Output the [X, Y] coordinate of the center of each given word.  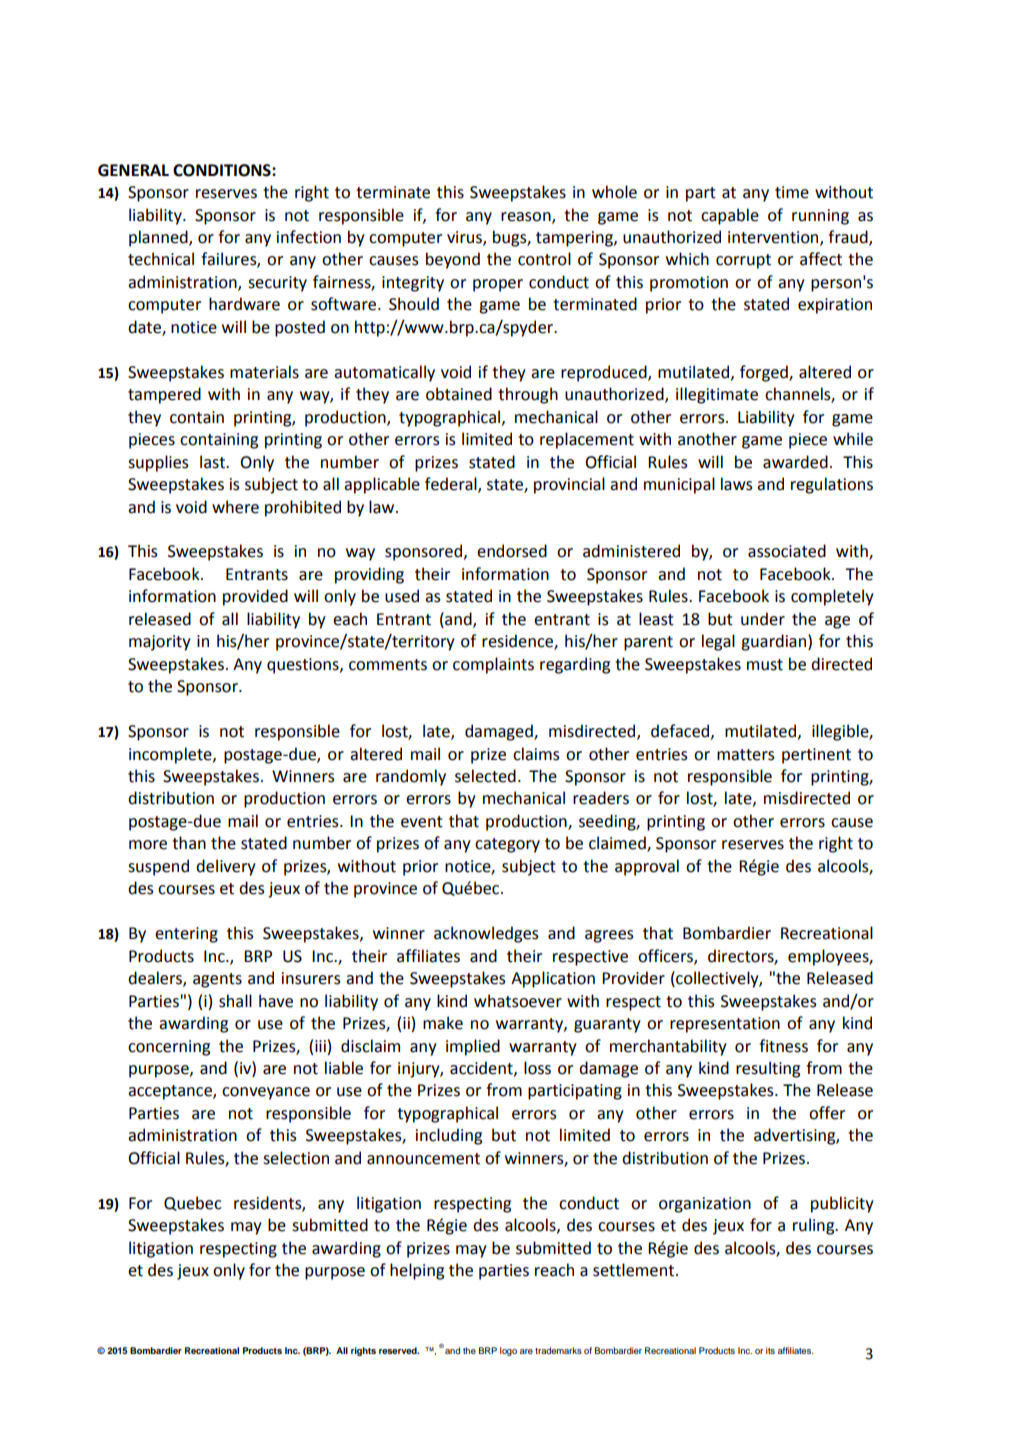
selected [485, 776]
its [770, 1350]
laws [737, 484]
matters [746, 755]
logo [508, 1351]
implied [473, 1047]
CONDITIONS [223, 170]
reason [527, 217]
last [213, 462]
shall [235, 1001]
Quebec [193, 1203]
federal [452, 485]
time [792, 192]
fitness [783, 1046]
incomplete [171, 755]
